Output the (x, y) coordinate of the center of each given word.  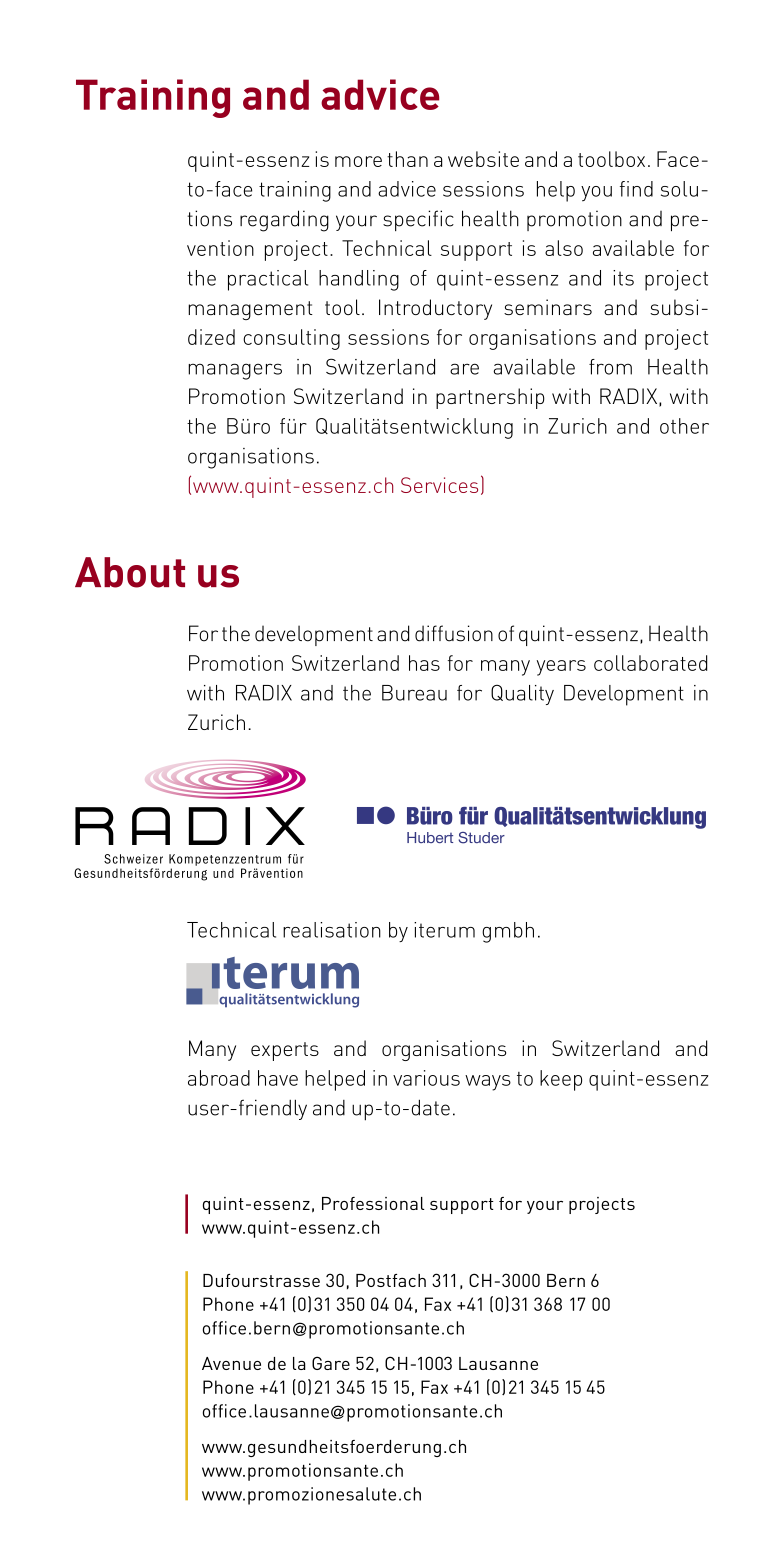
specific (418, 220)
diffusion (454, 633)
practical (268, 280)
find (636, 189)
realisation (332, 930)
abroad (219, 1078)
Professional (373, 1203)
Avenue (231, 1363)
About (130, 572)
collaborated (650, 663)
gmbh (508, 932)
